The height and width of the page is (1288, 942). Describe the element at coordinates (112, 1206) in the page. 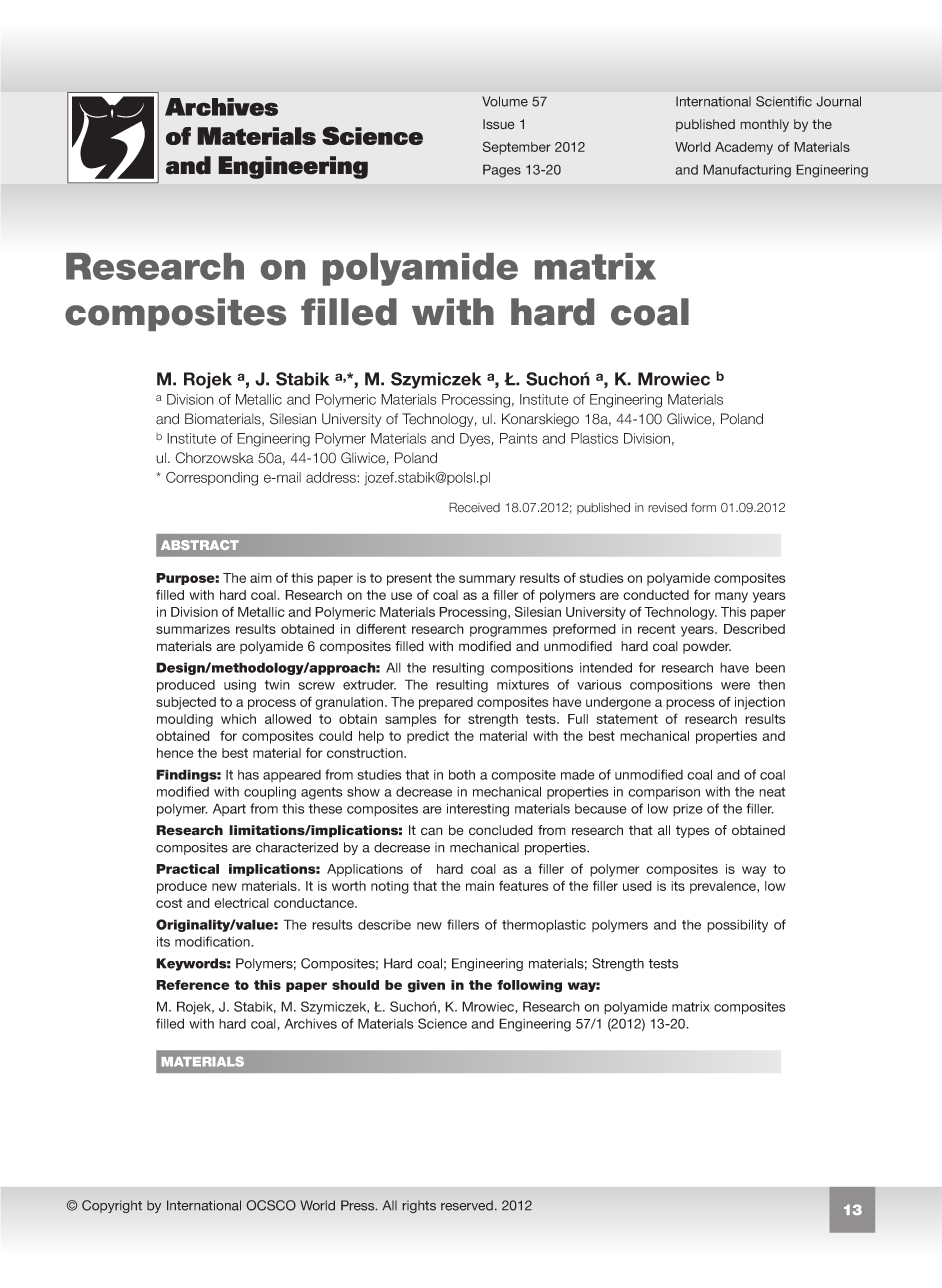

I see `Copyright` at that location.
